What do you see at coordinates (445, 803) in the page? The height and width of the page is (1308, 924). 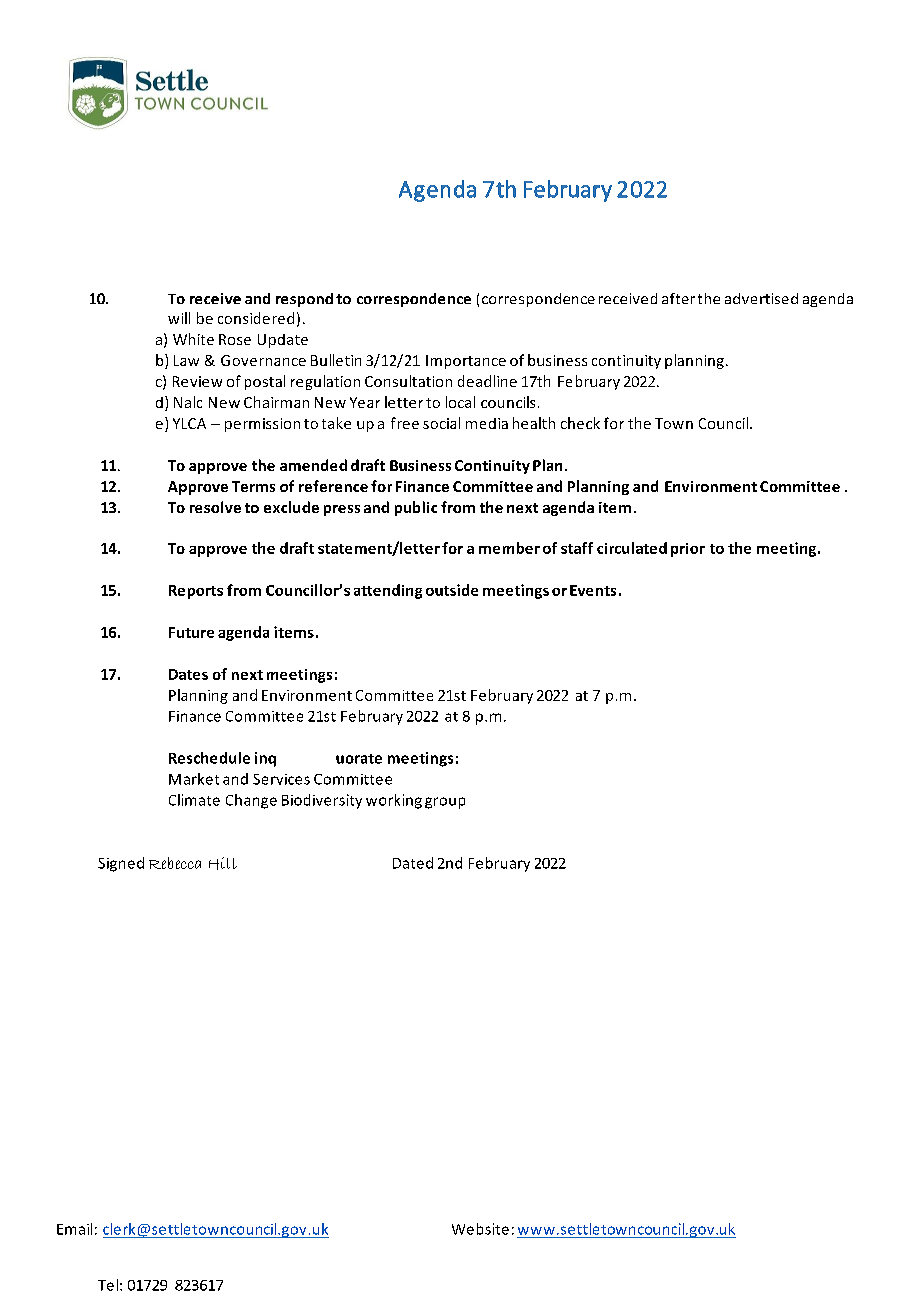 I see `group` at bounding box center [445, 803].
